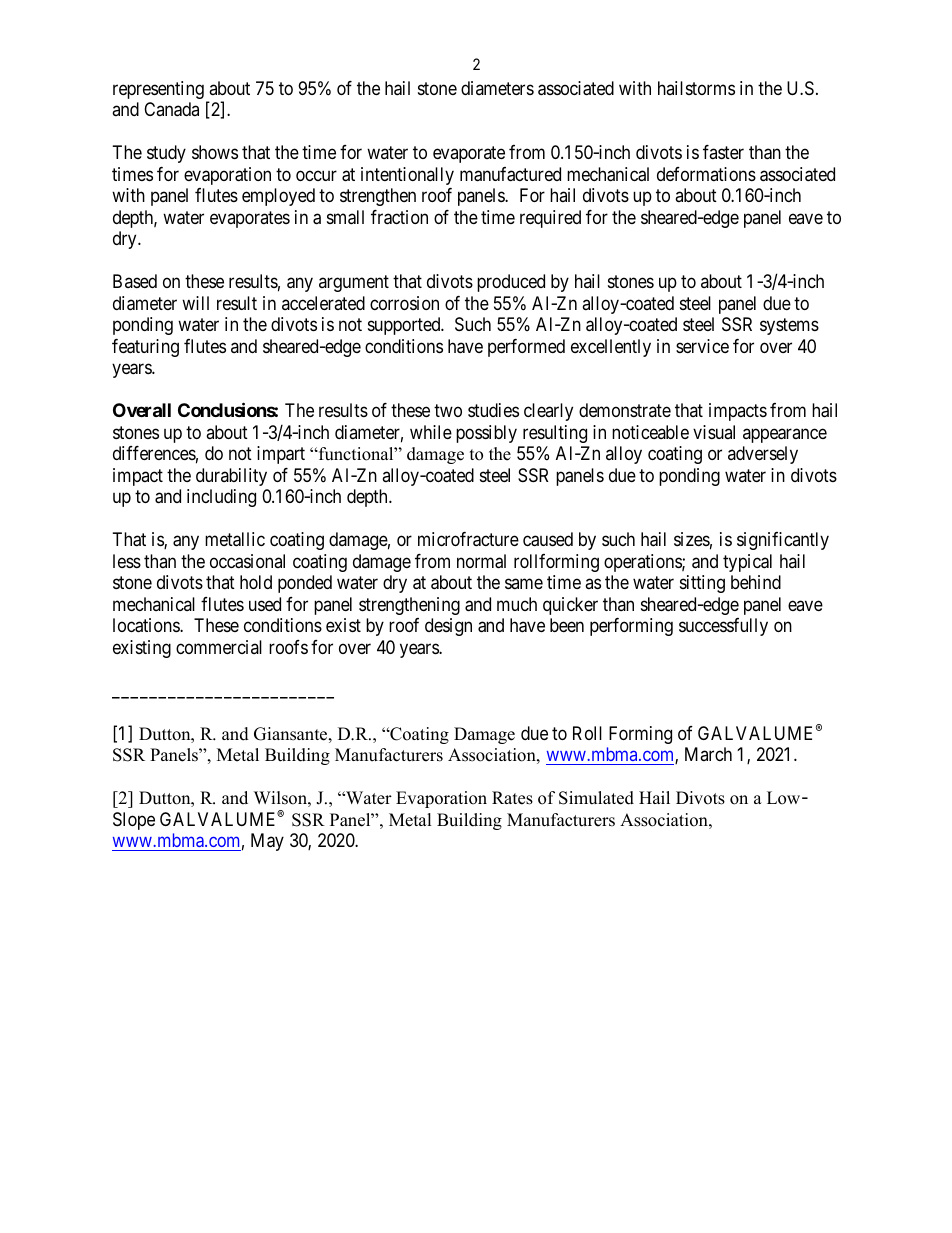  What do you see at coordinates (486, 434) in the screenshot?
I see `possibly` at bounding box center [486, 434].
